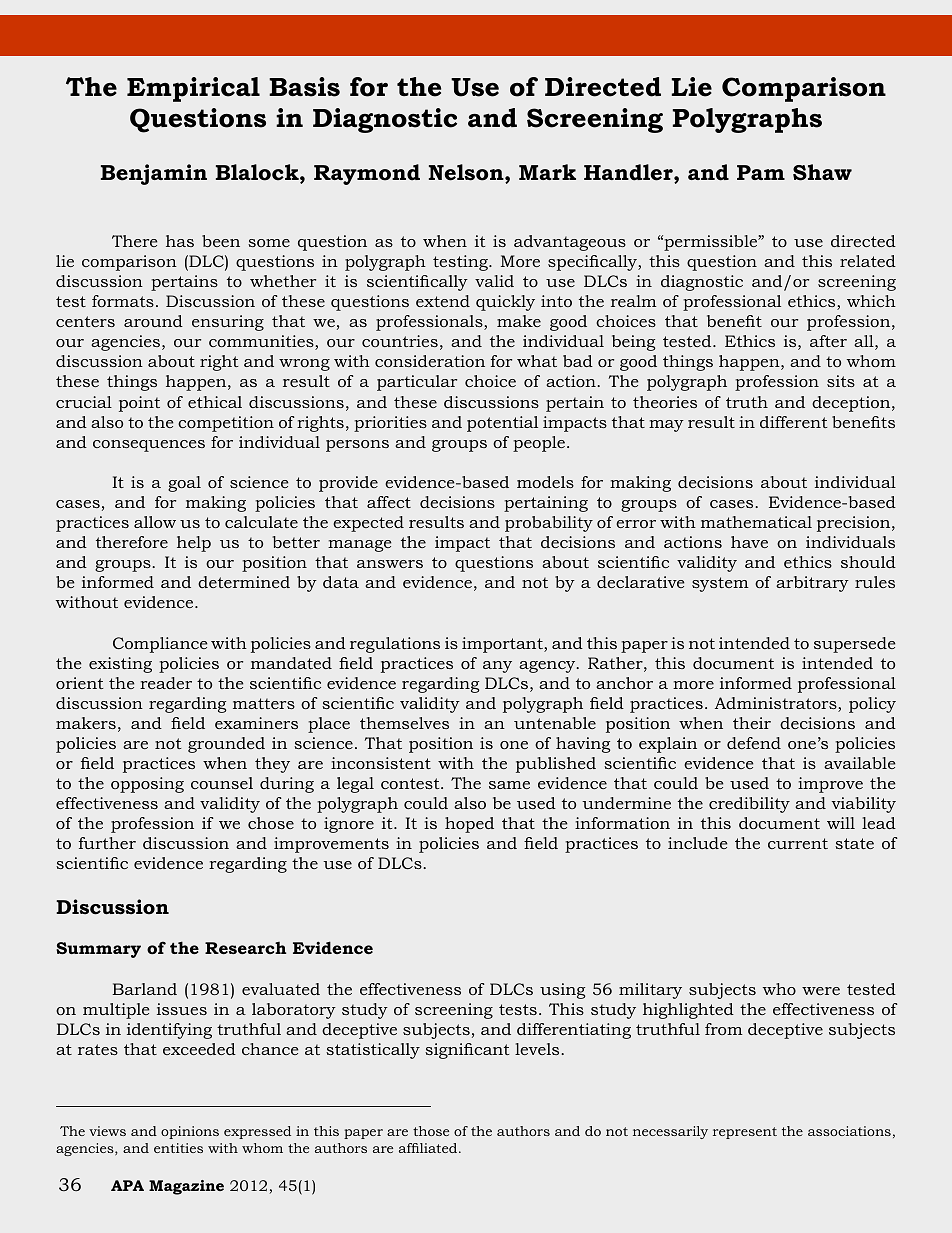 Image resolution: width=952 pixels, height=1233 pixels. I want to click on Pam, so click(761, 172).
